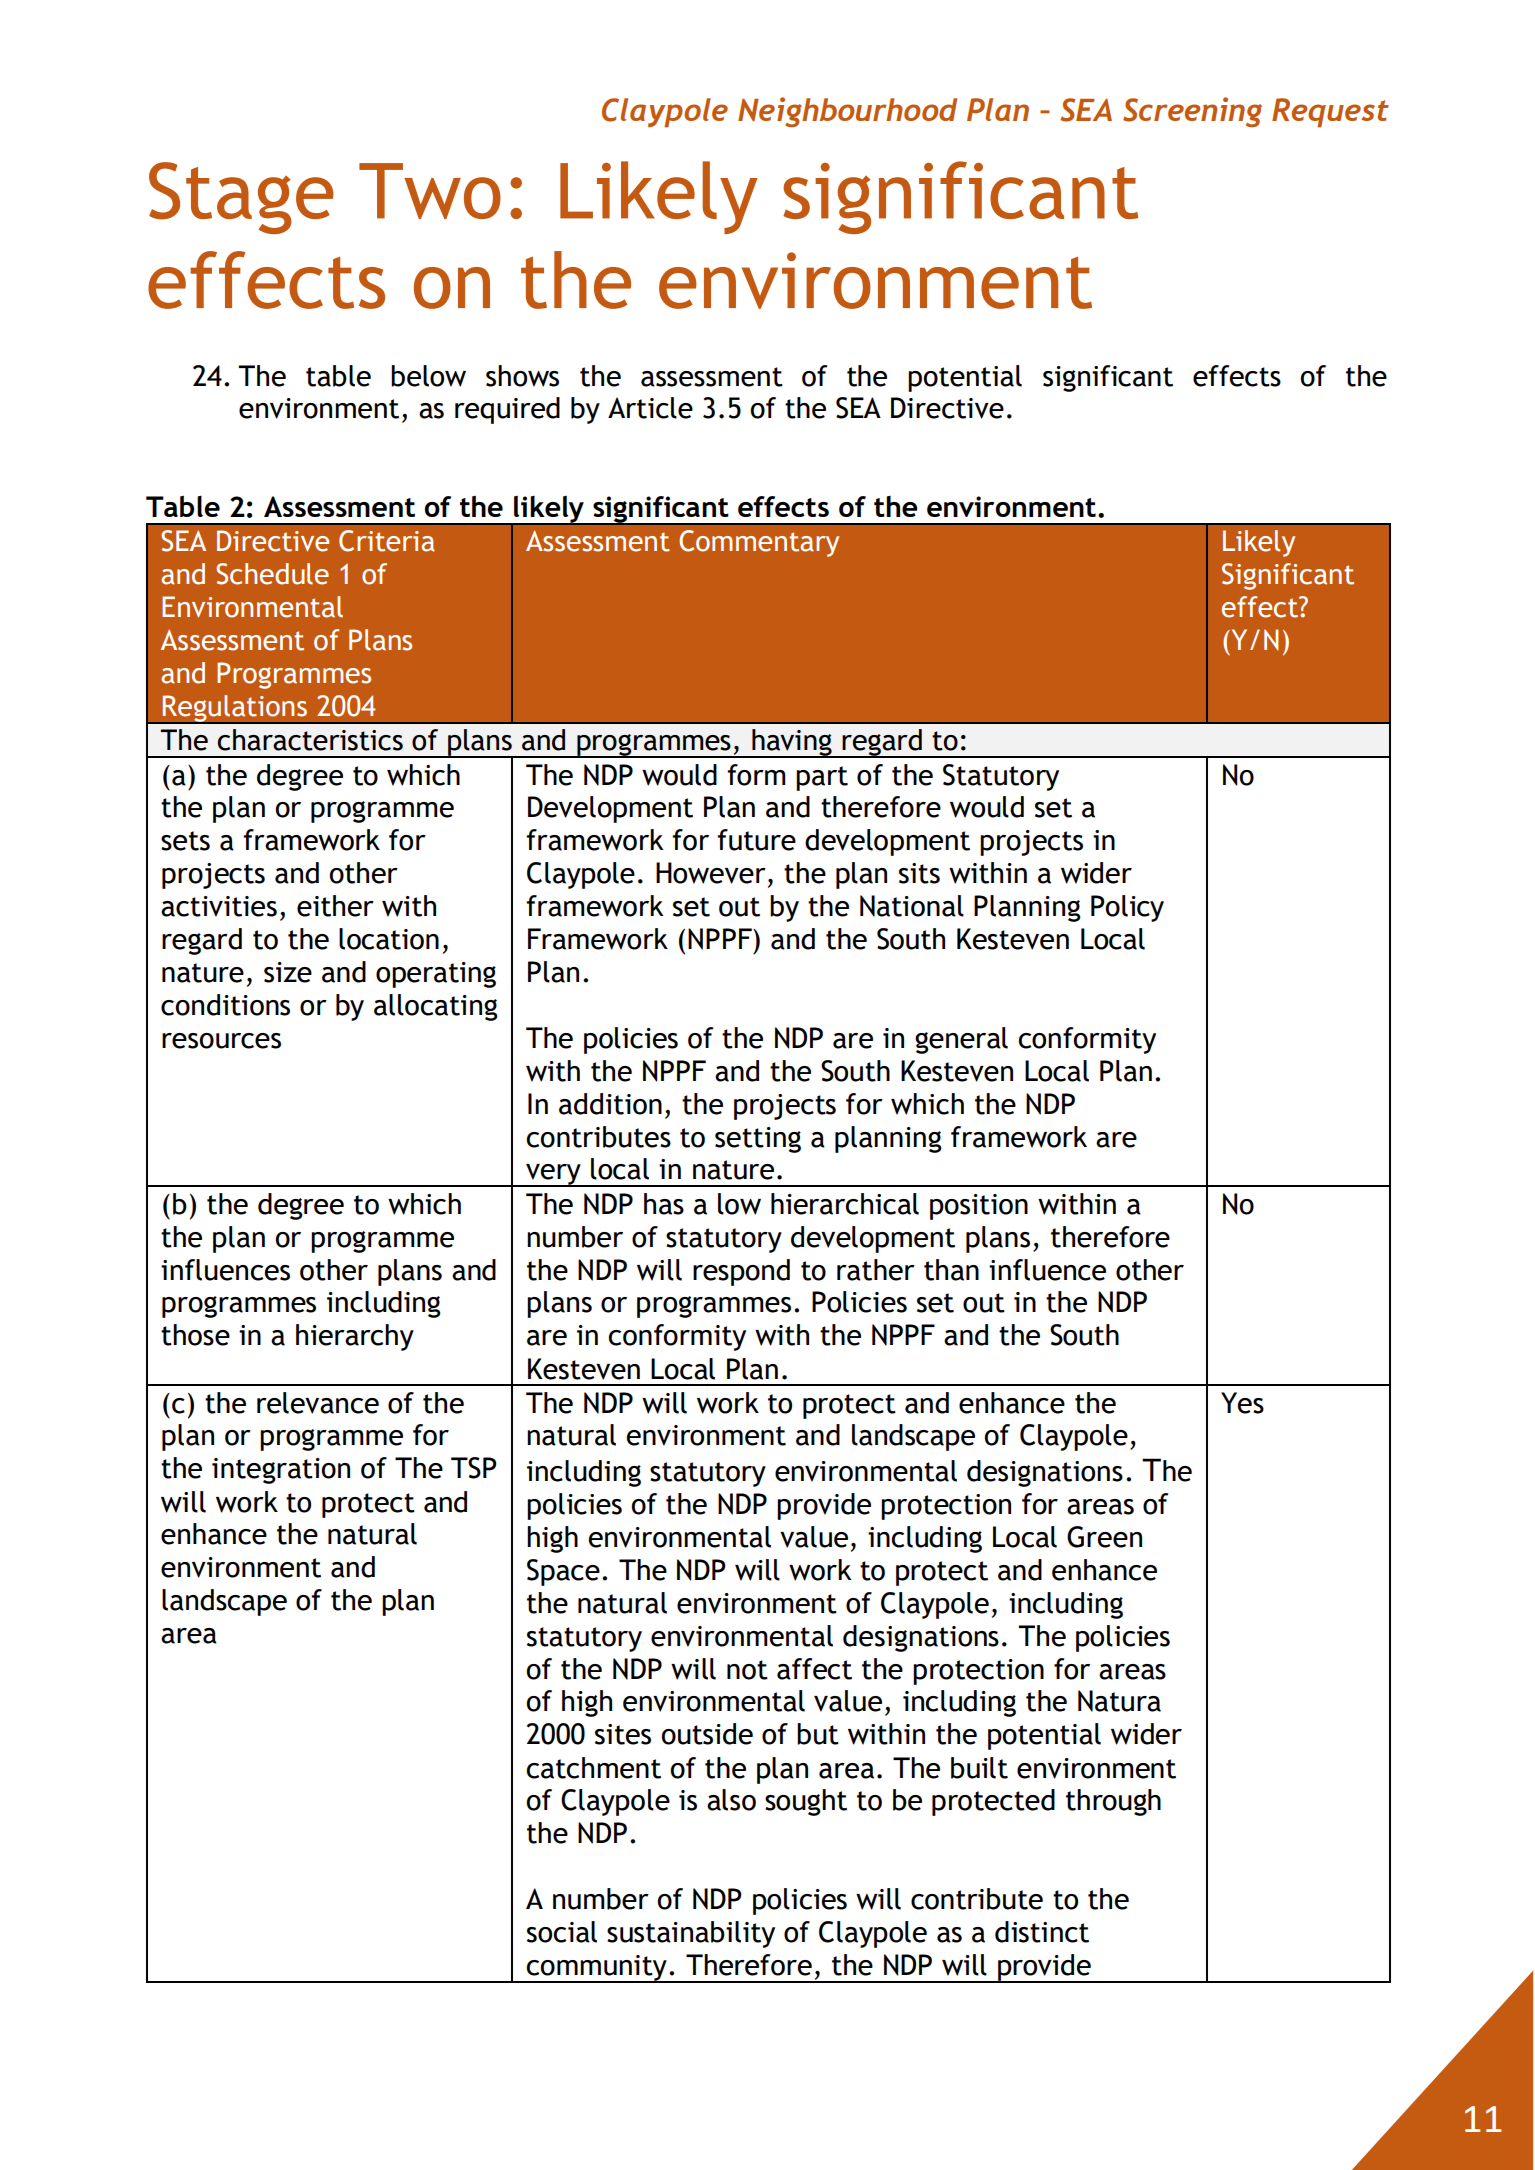 This document has width=1535, height=2170. What do you see at coordinates (1127, 908) in the document?
I see `Policy` at bounding box center [1127, 908].
